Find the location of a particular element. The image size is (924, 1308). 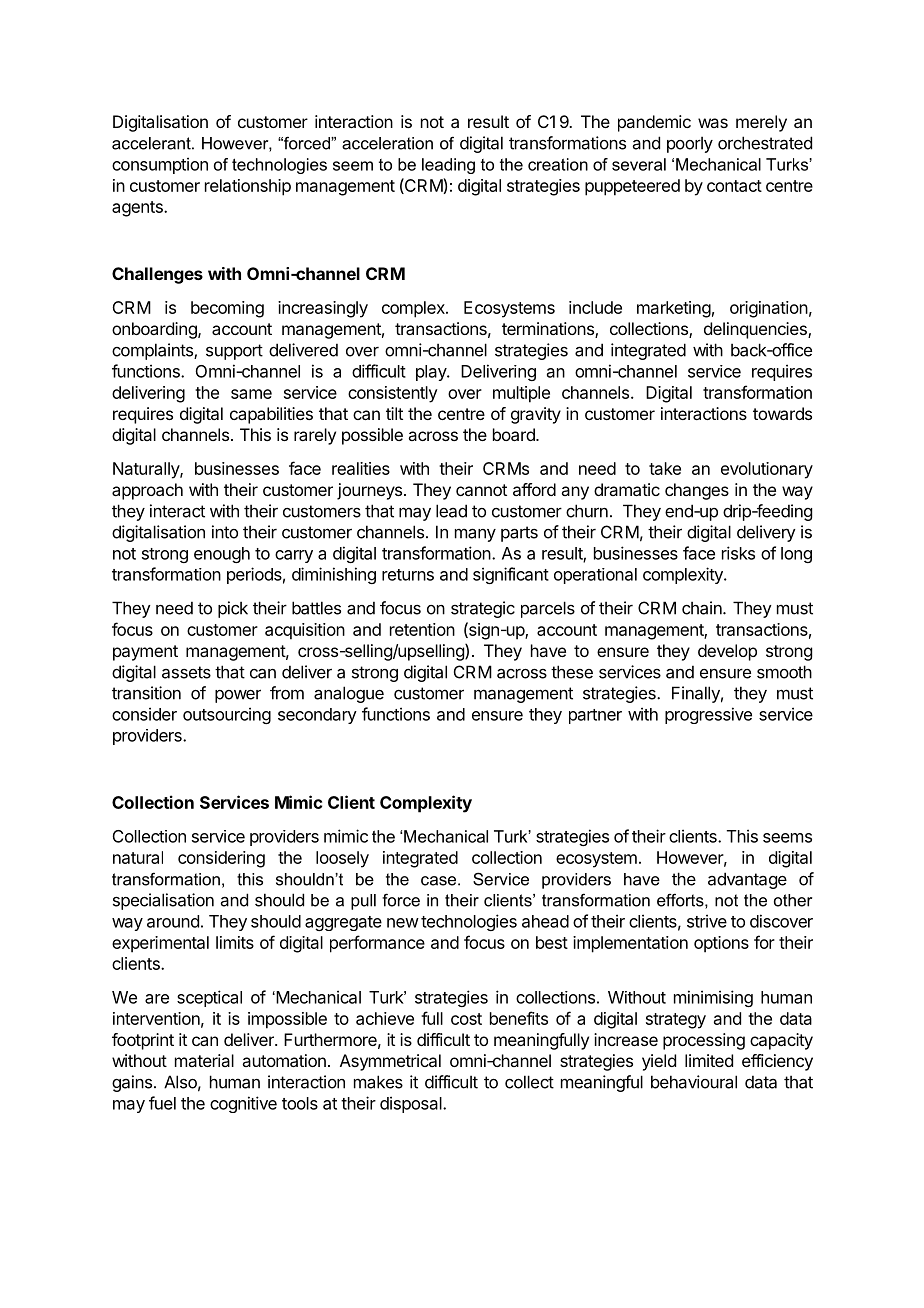

outsourcing is located at coordinates (227, 715).
